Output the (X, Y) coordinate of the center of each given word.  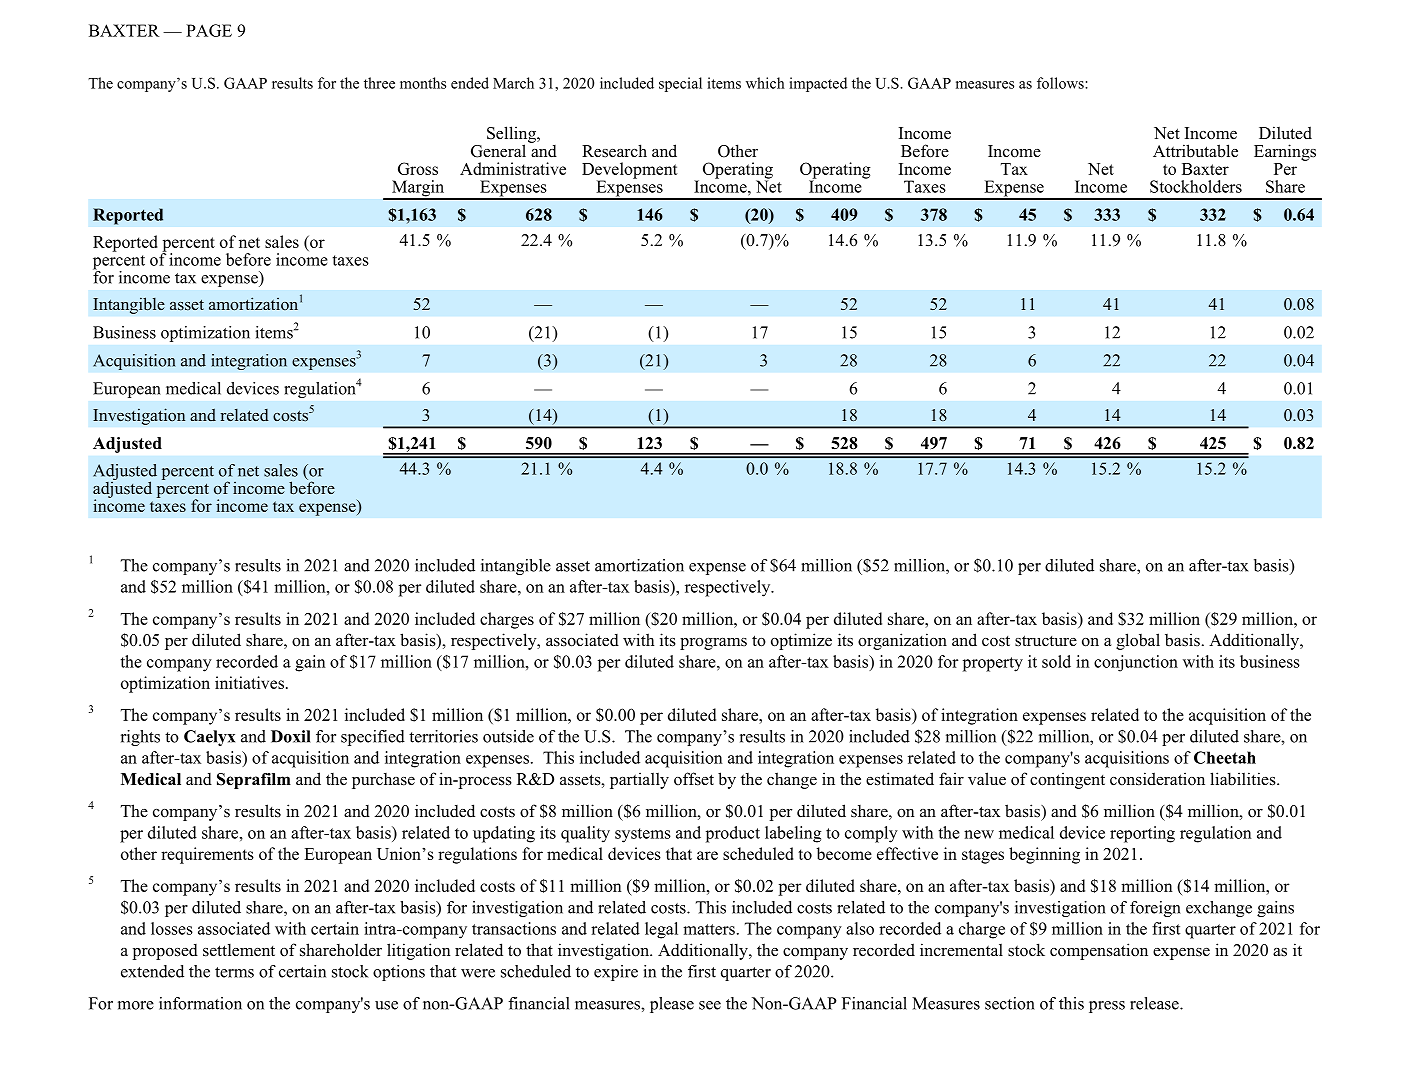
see (710, 1005)
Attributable (1195, 151)
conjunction (1136, 663)
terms (234, 972)
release (1155, 1003)
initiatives (249, 682)
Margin (418, 189)
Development (630, 171)
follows (1061, 83)
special (680, 84)
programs (713, 644)
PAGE (209, 30)
